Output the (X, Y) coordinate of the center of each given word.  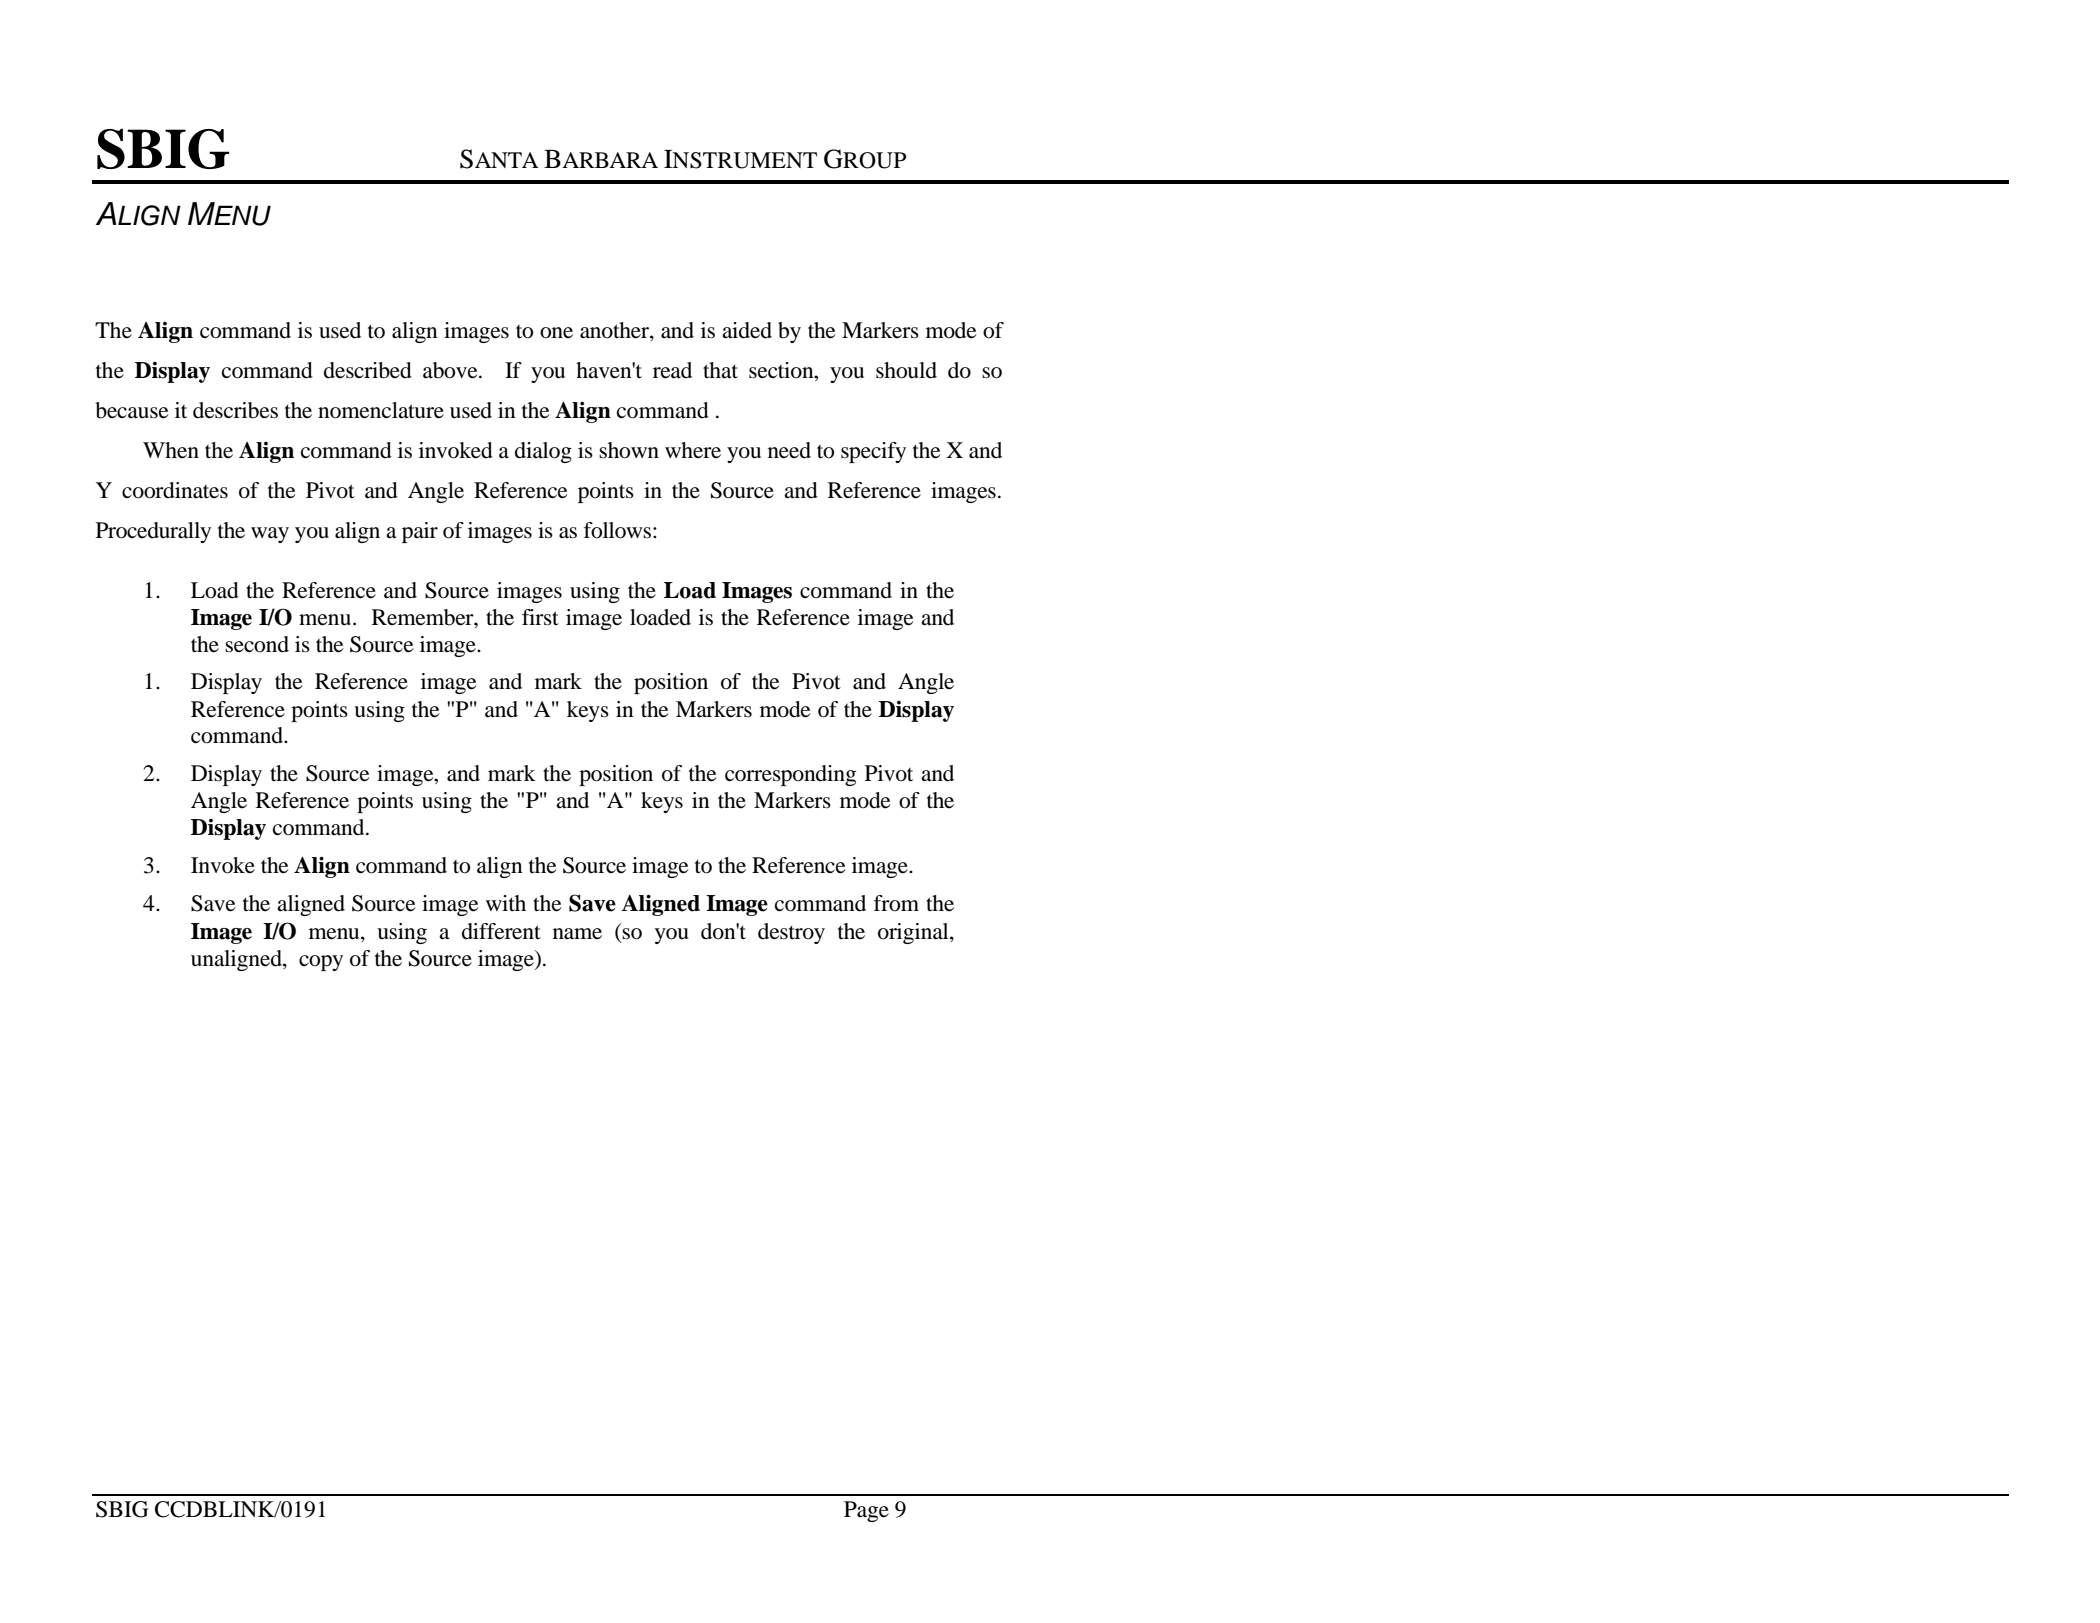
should (906, 370)
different (501, 931)
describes (235, 410)
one (556, 333)
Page (866, 1511)
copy (321, 963)
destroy (791, 933)
